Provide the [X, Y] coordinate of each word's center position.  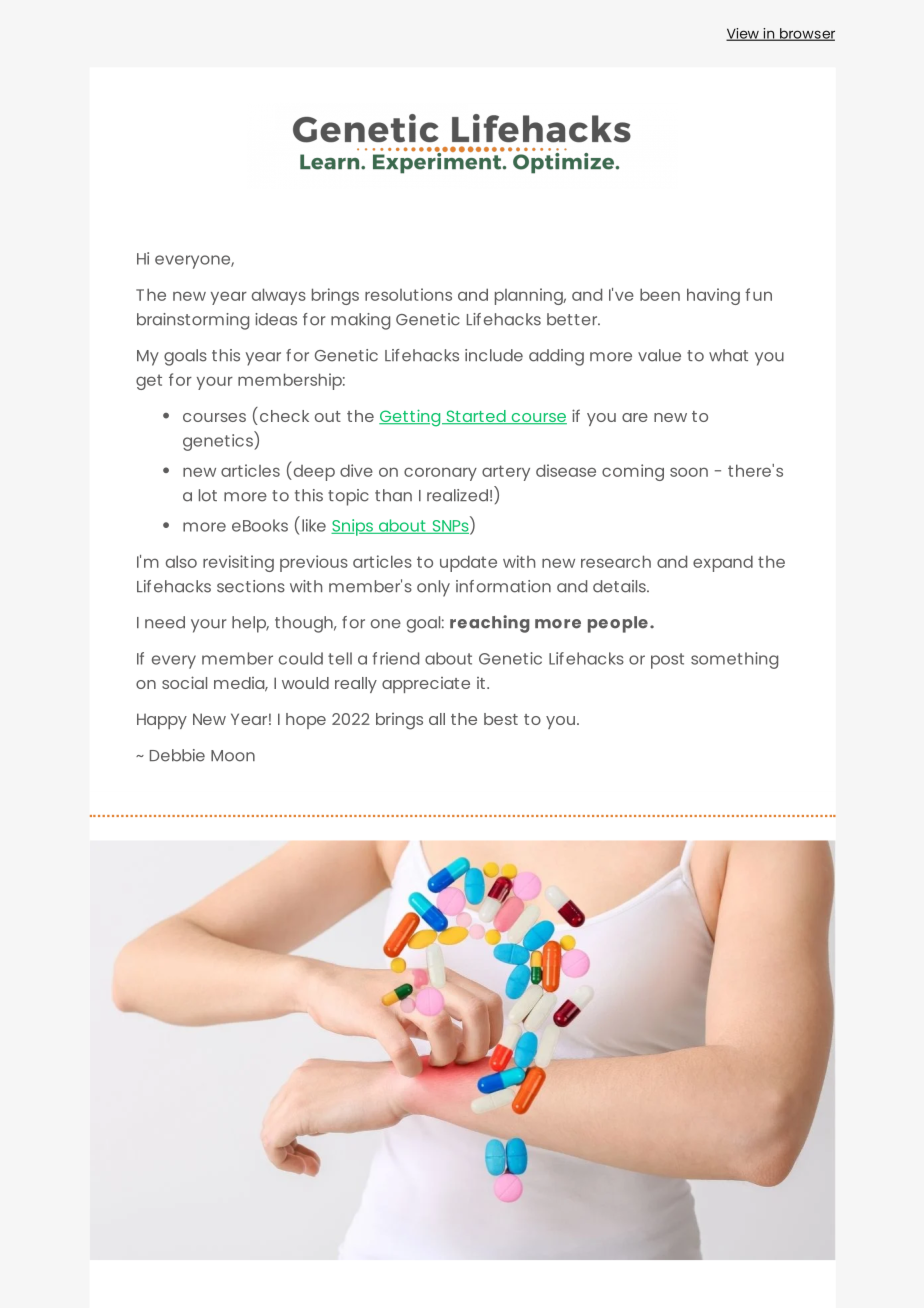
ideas [276, 319]
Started [476, 417]
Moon [233, 756]
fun [758, 294]
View [743, 34]
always [279, 296]
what [728, 355]
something [734, 660]
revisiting [238, 563]
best [501, 719]
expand [723, 563]
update [468, 563]
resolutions [408, 294]
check [284, 416]
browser [806, 34]
